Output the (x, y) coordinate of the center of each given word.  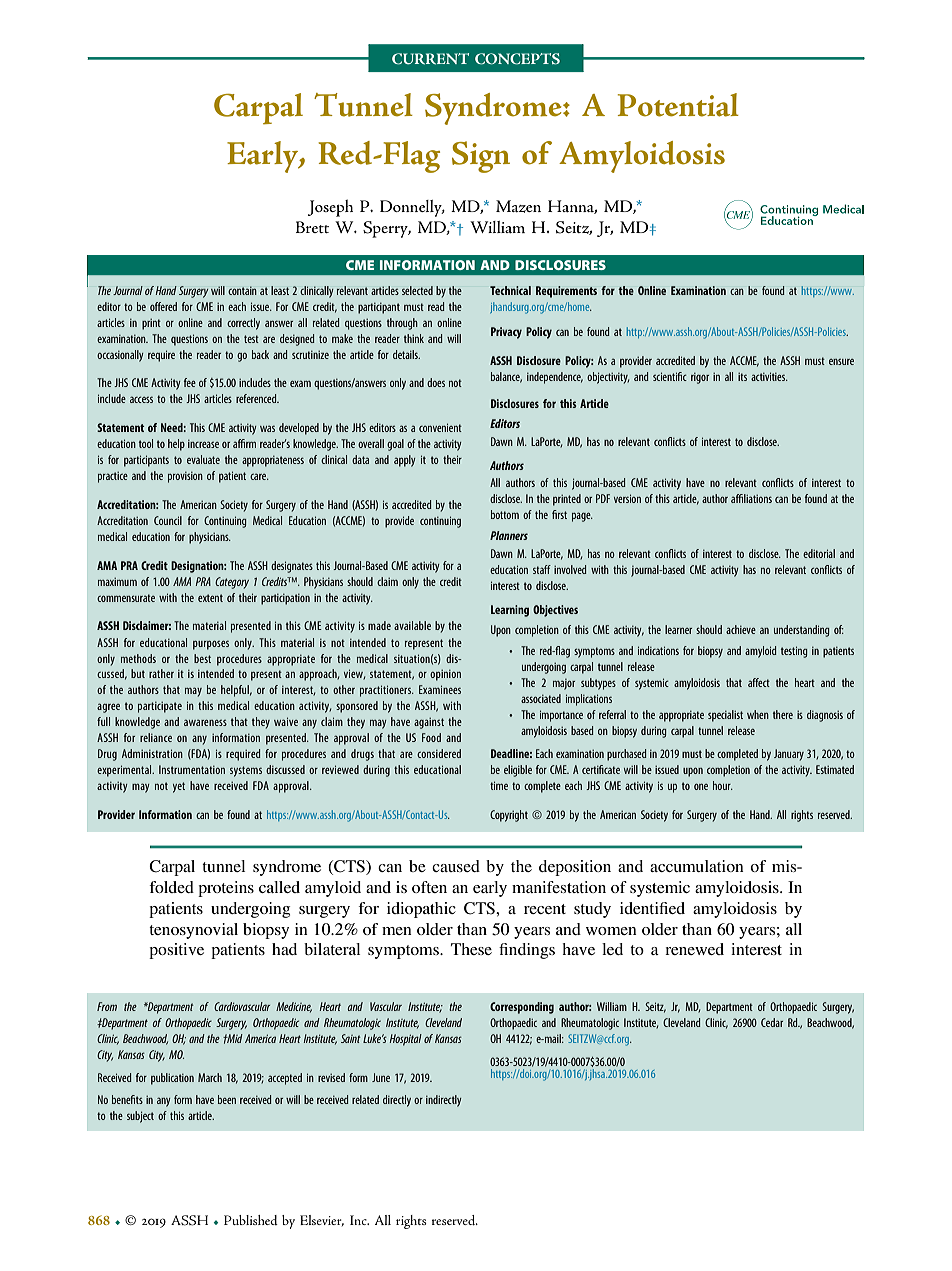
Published (251, 1220)
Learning (510, 611)
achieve (741, 629)
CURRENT (430, 59)
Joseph (330, 208)
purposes (211, 645)
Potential (678, 105)
